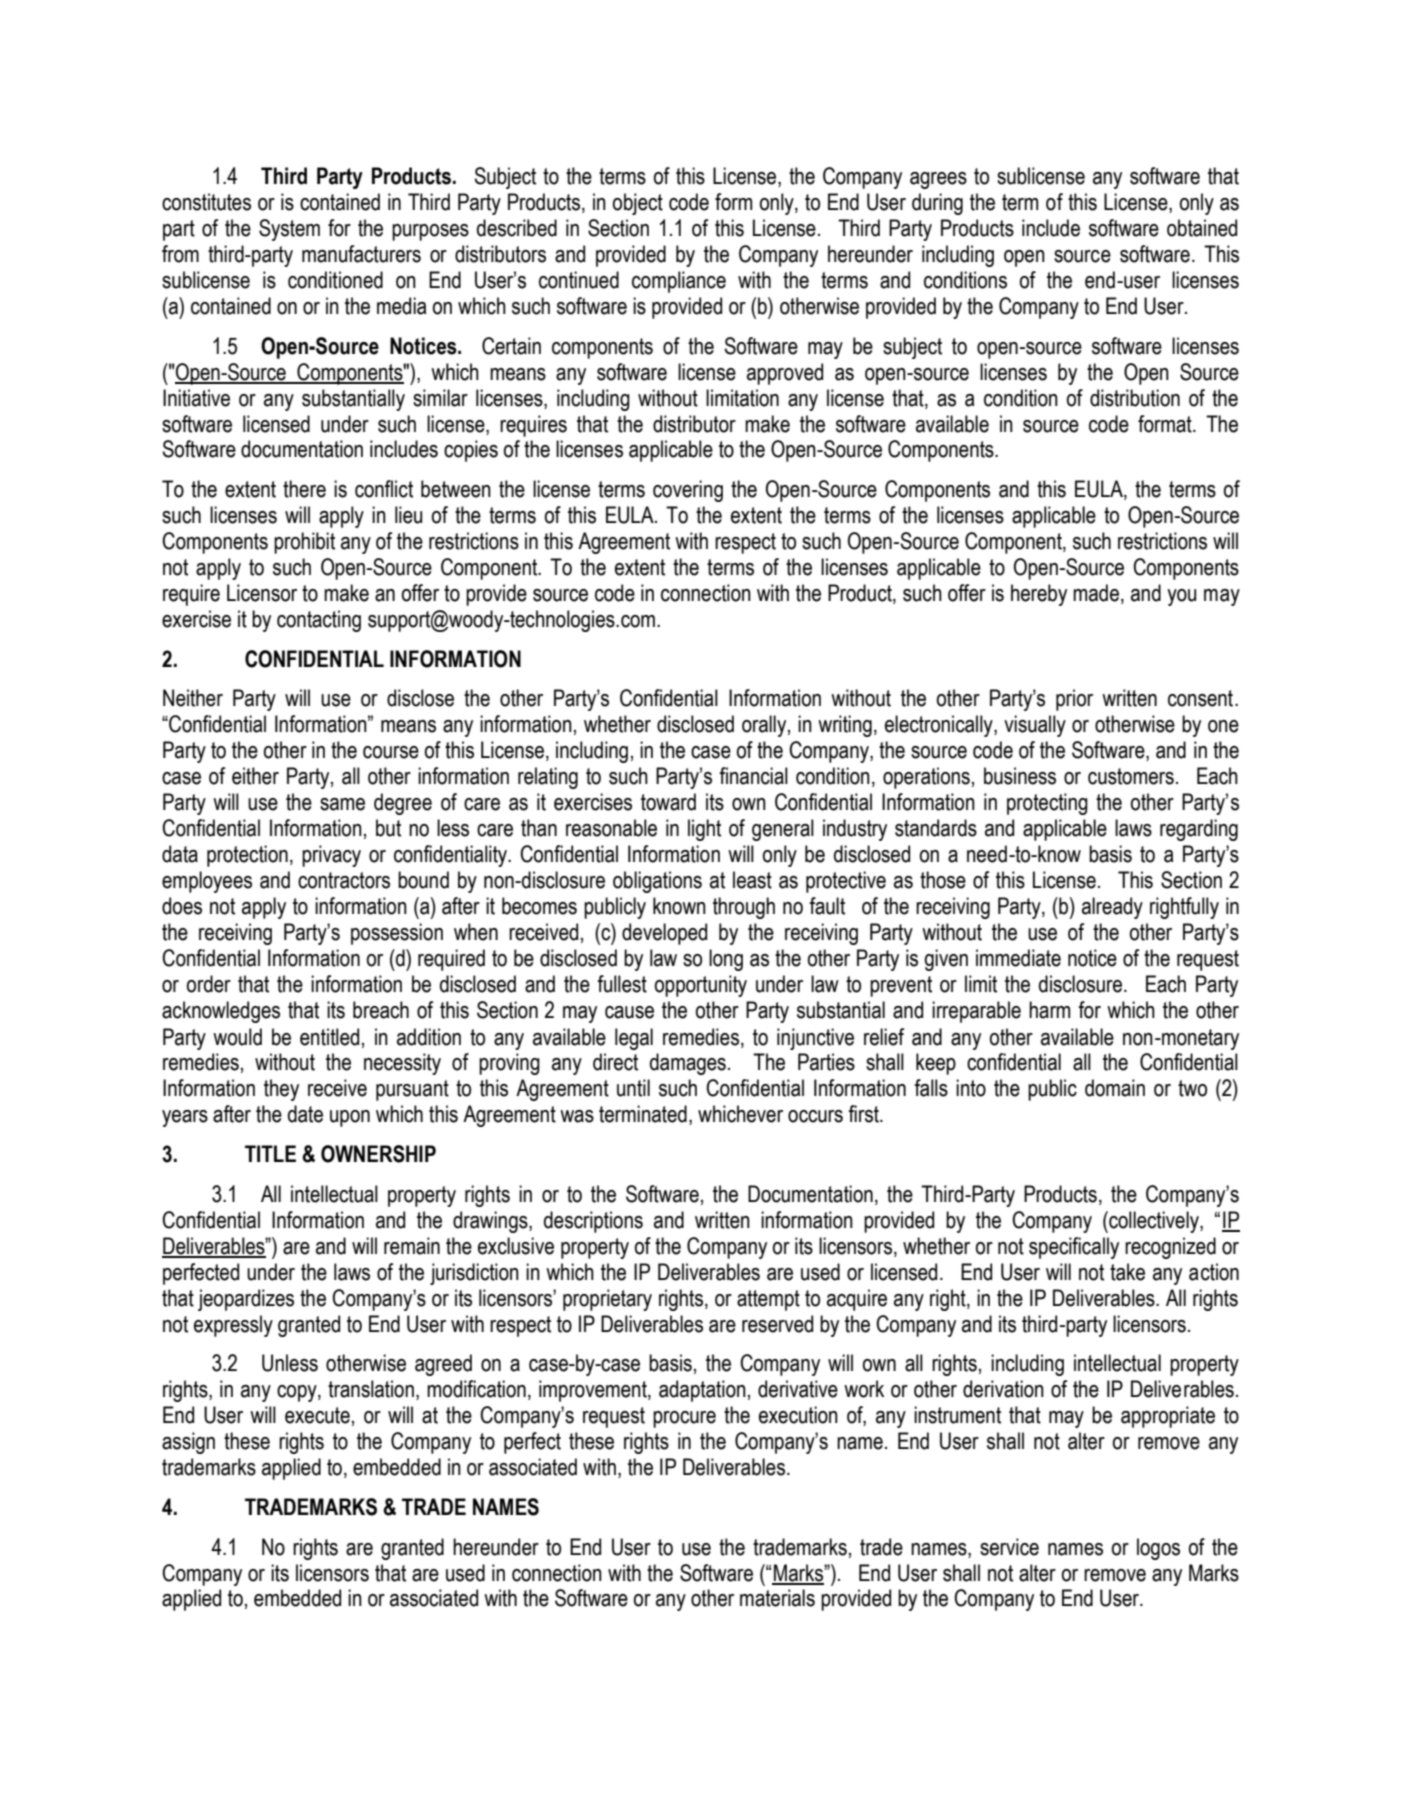  I want to click on obligations, so click(657, 882).
